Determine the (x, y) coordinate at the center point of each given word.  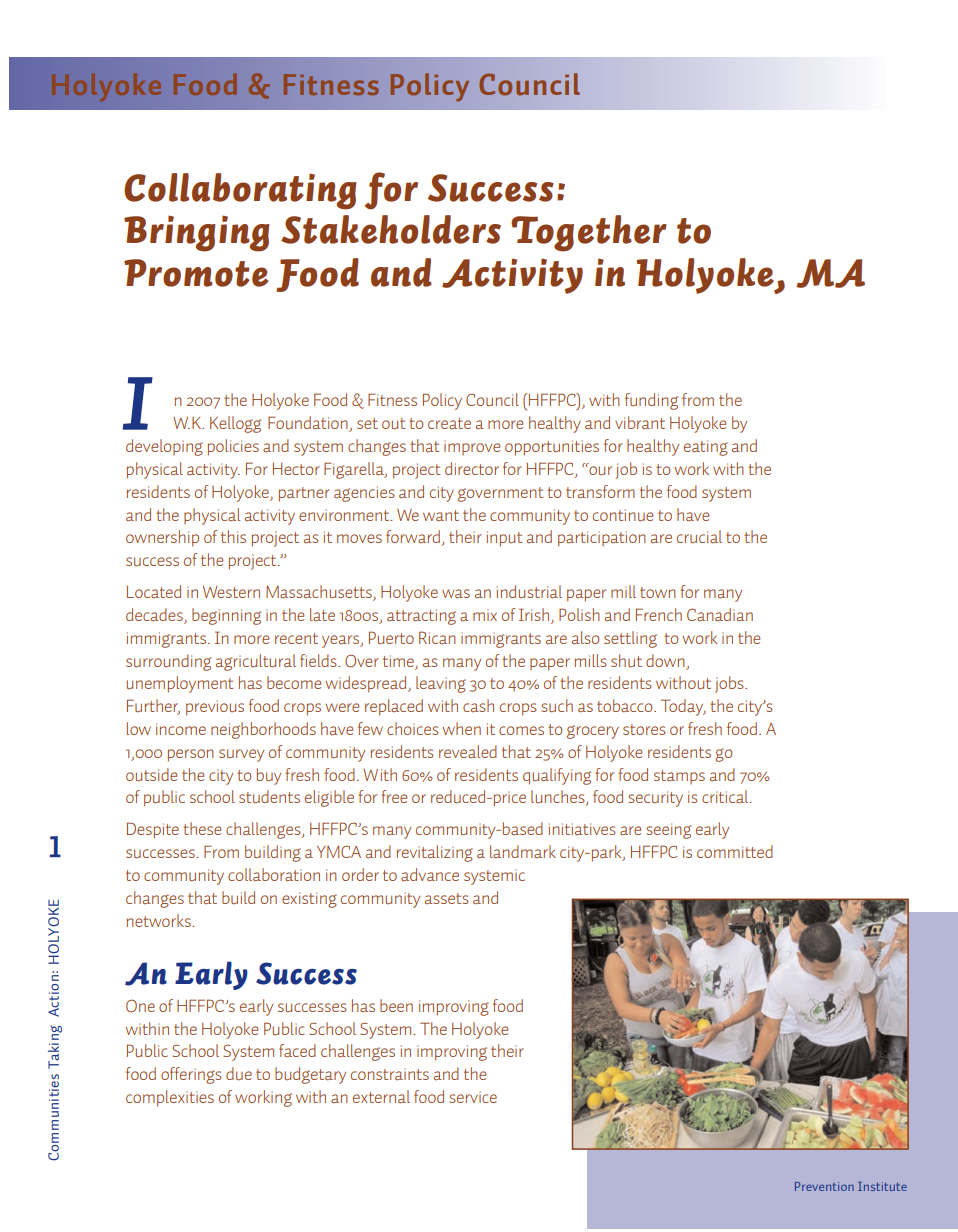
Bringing (197, 233)
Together (589, 233)
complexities (170, 1098)
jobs (730, 684)
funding (651, 401)
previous (215, 708)
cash (478, 705)
